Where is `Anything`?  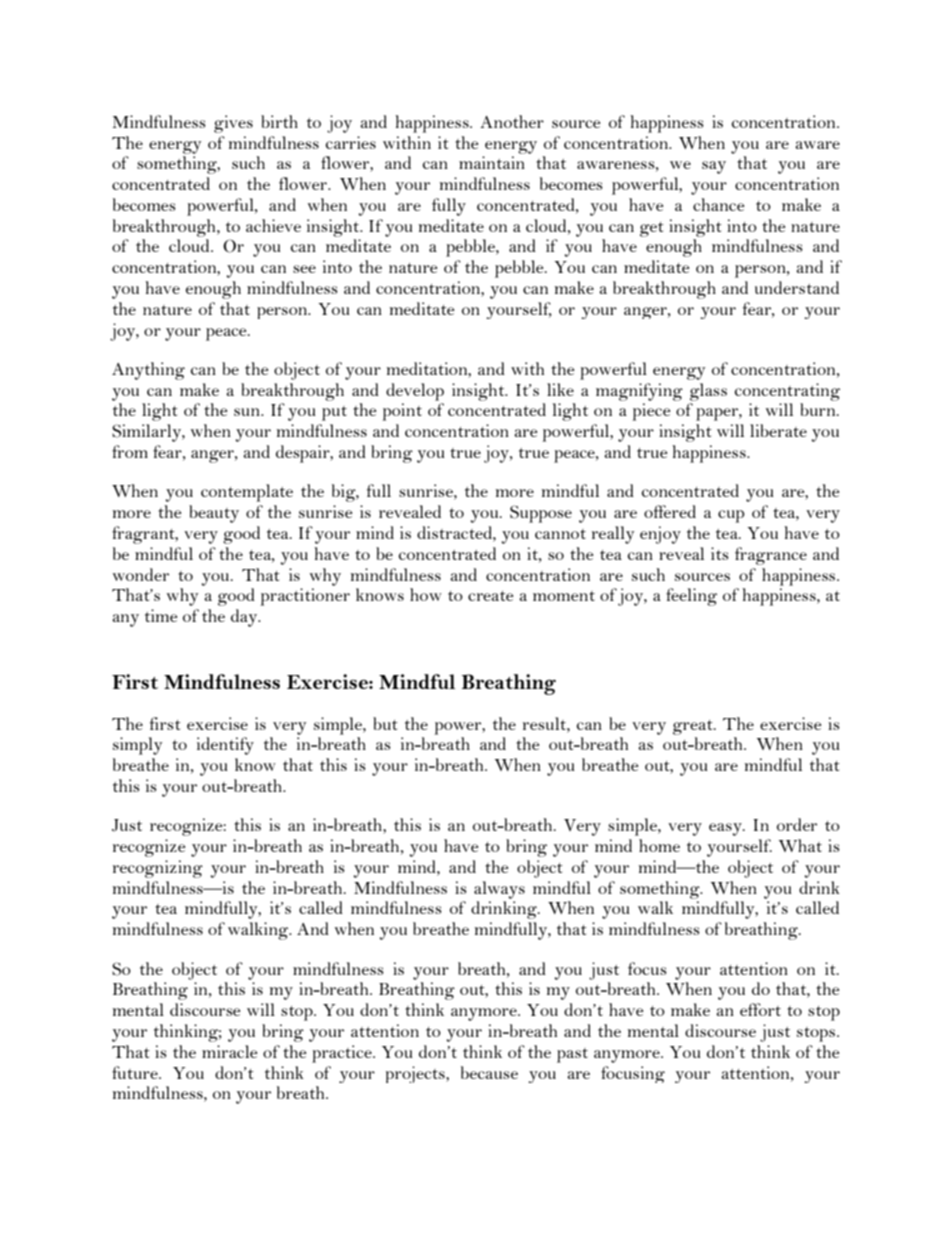 Anything is located at coordinates (148, 371).
